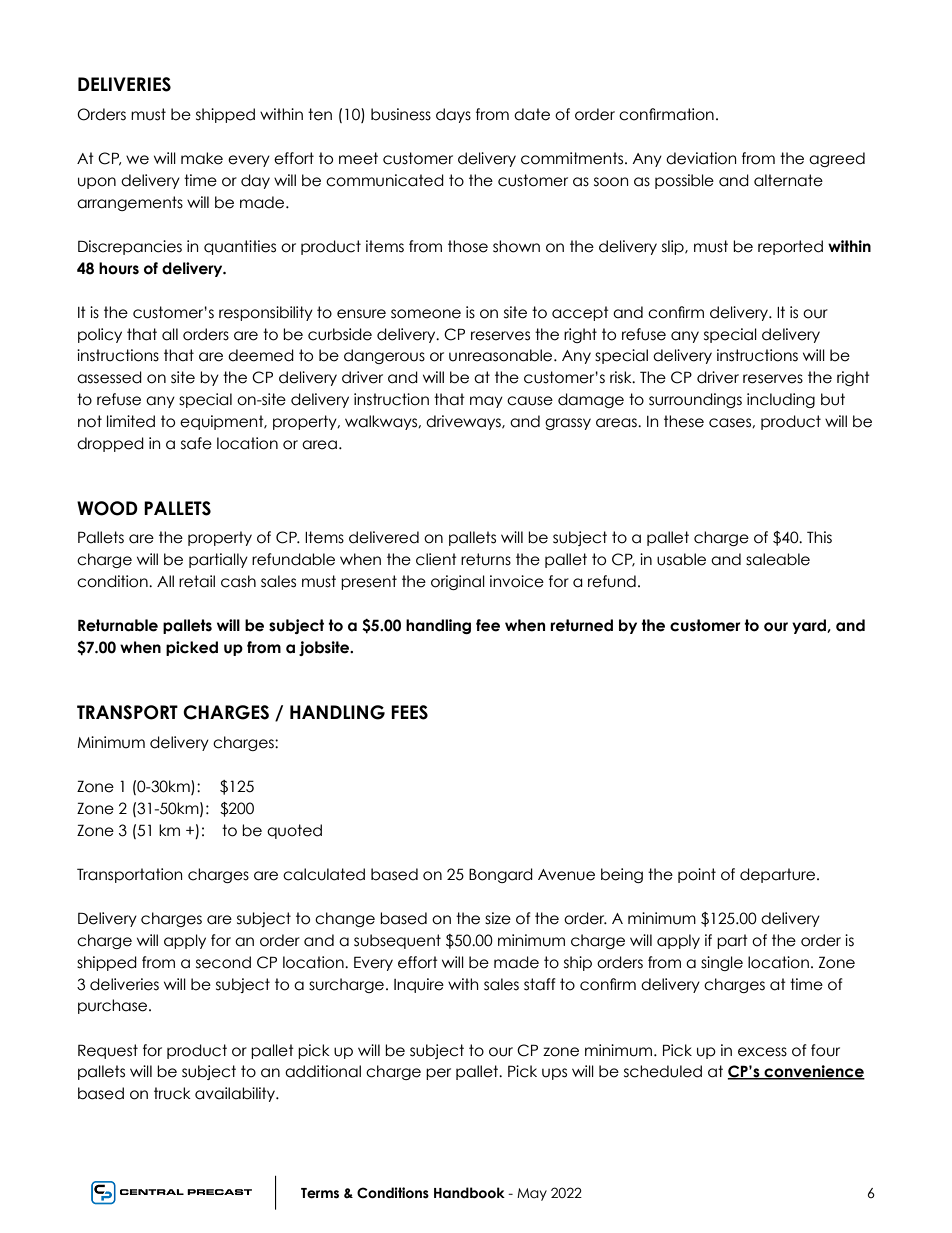 The width and height of the screenshot is (952, 1233). What do you see at coordinates (409, 712) in the screenshot?
I see `FEES` at bounding box center [409, 712].
